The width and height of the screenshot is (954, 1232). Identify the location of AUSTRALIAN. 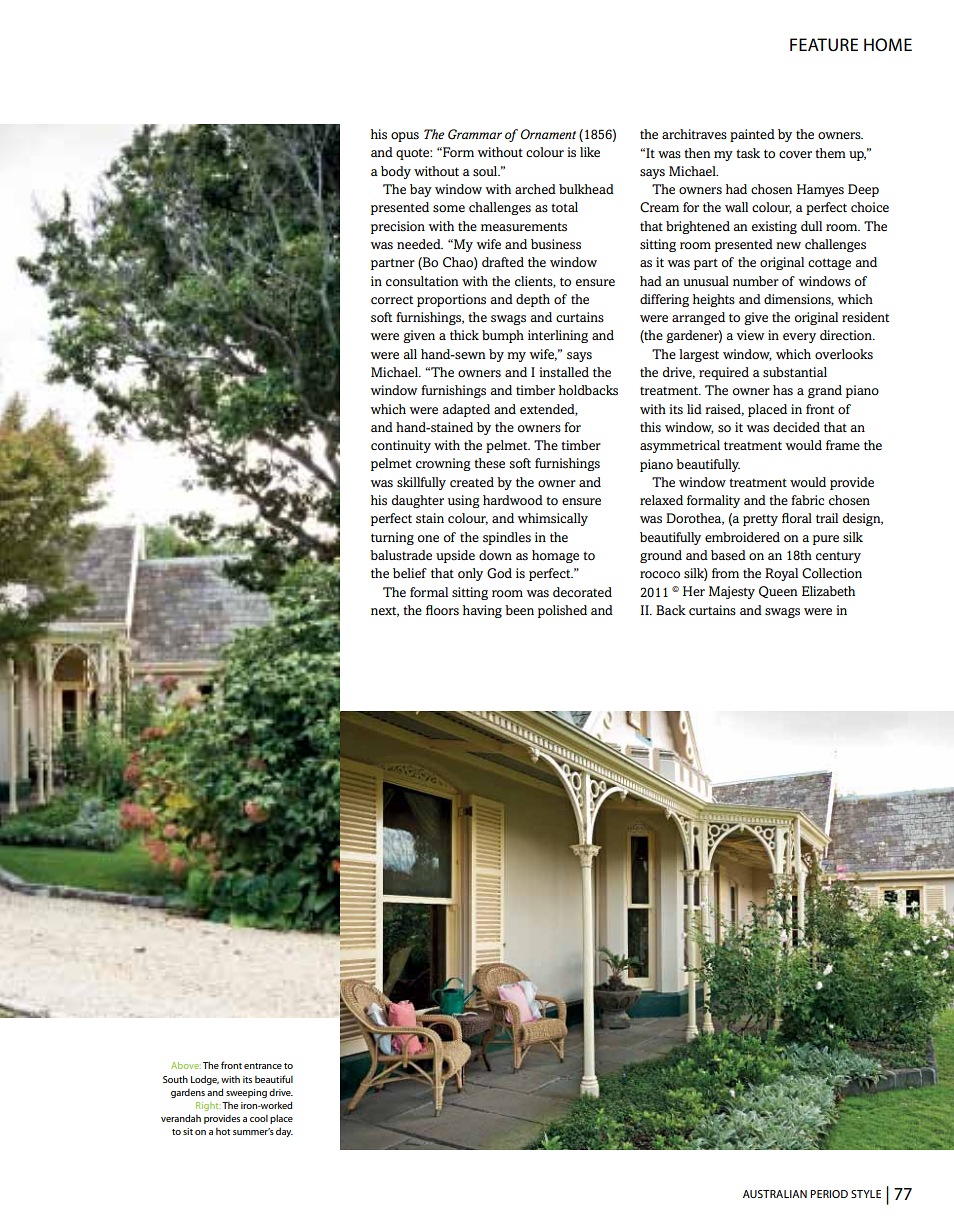
(775, 1194).
